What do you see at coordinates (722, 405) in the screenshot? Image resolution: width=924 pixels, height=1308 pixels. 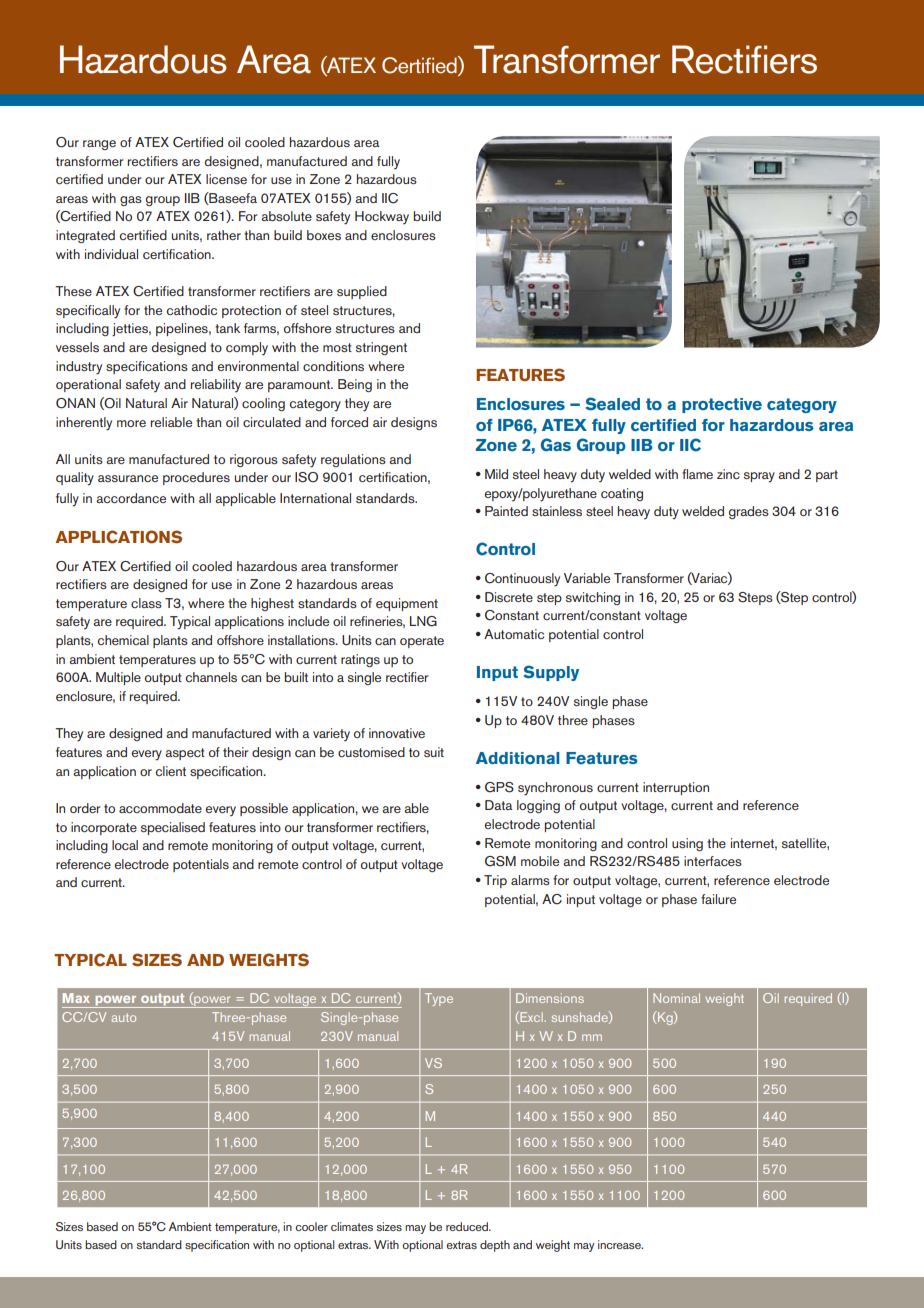 I see `protective` at bounding box center [722, 405].
